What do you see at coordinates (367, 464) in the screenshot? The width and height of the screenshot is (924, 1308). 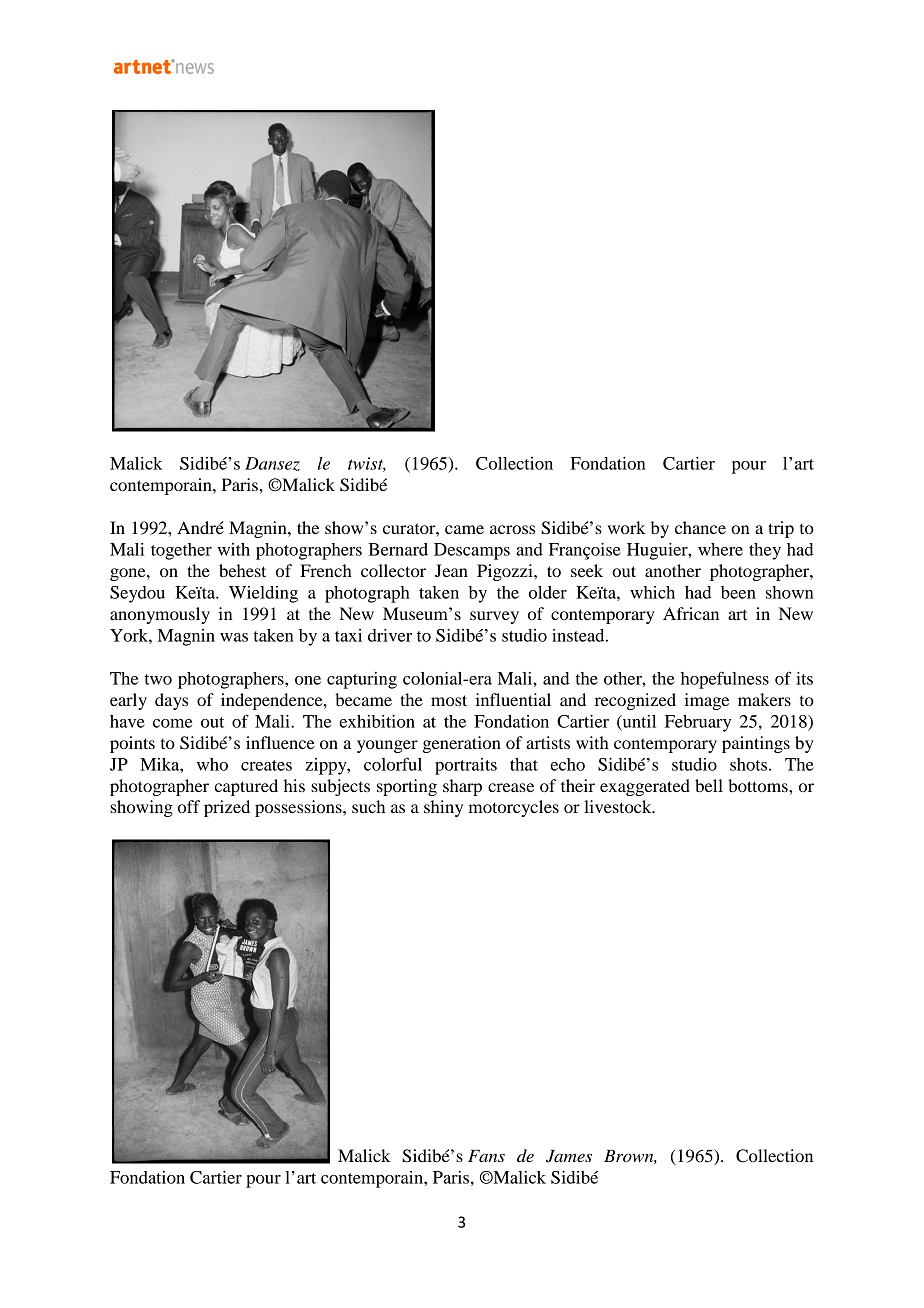 I see `twist` at bounding box center [367, 464].
